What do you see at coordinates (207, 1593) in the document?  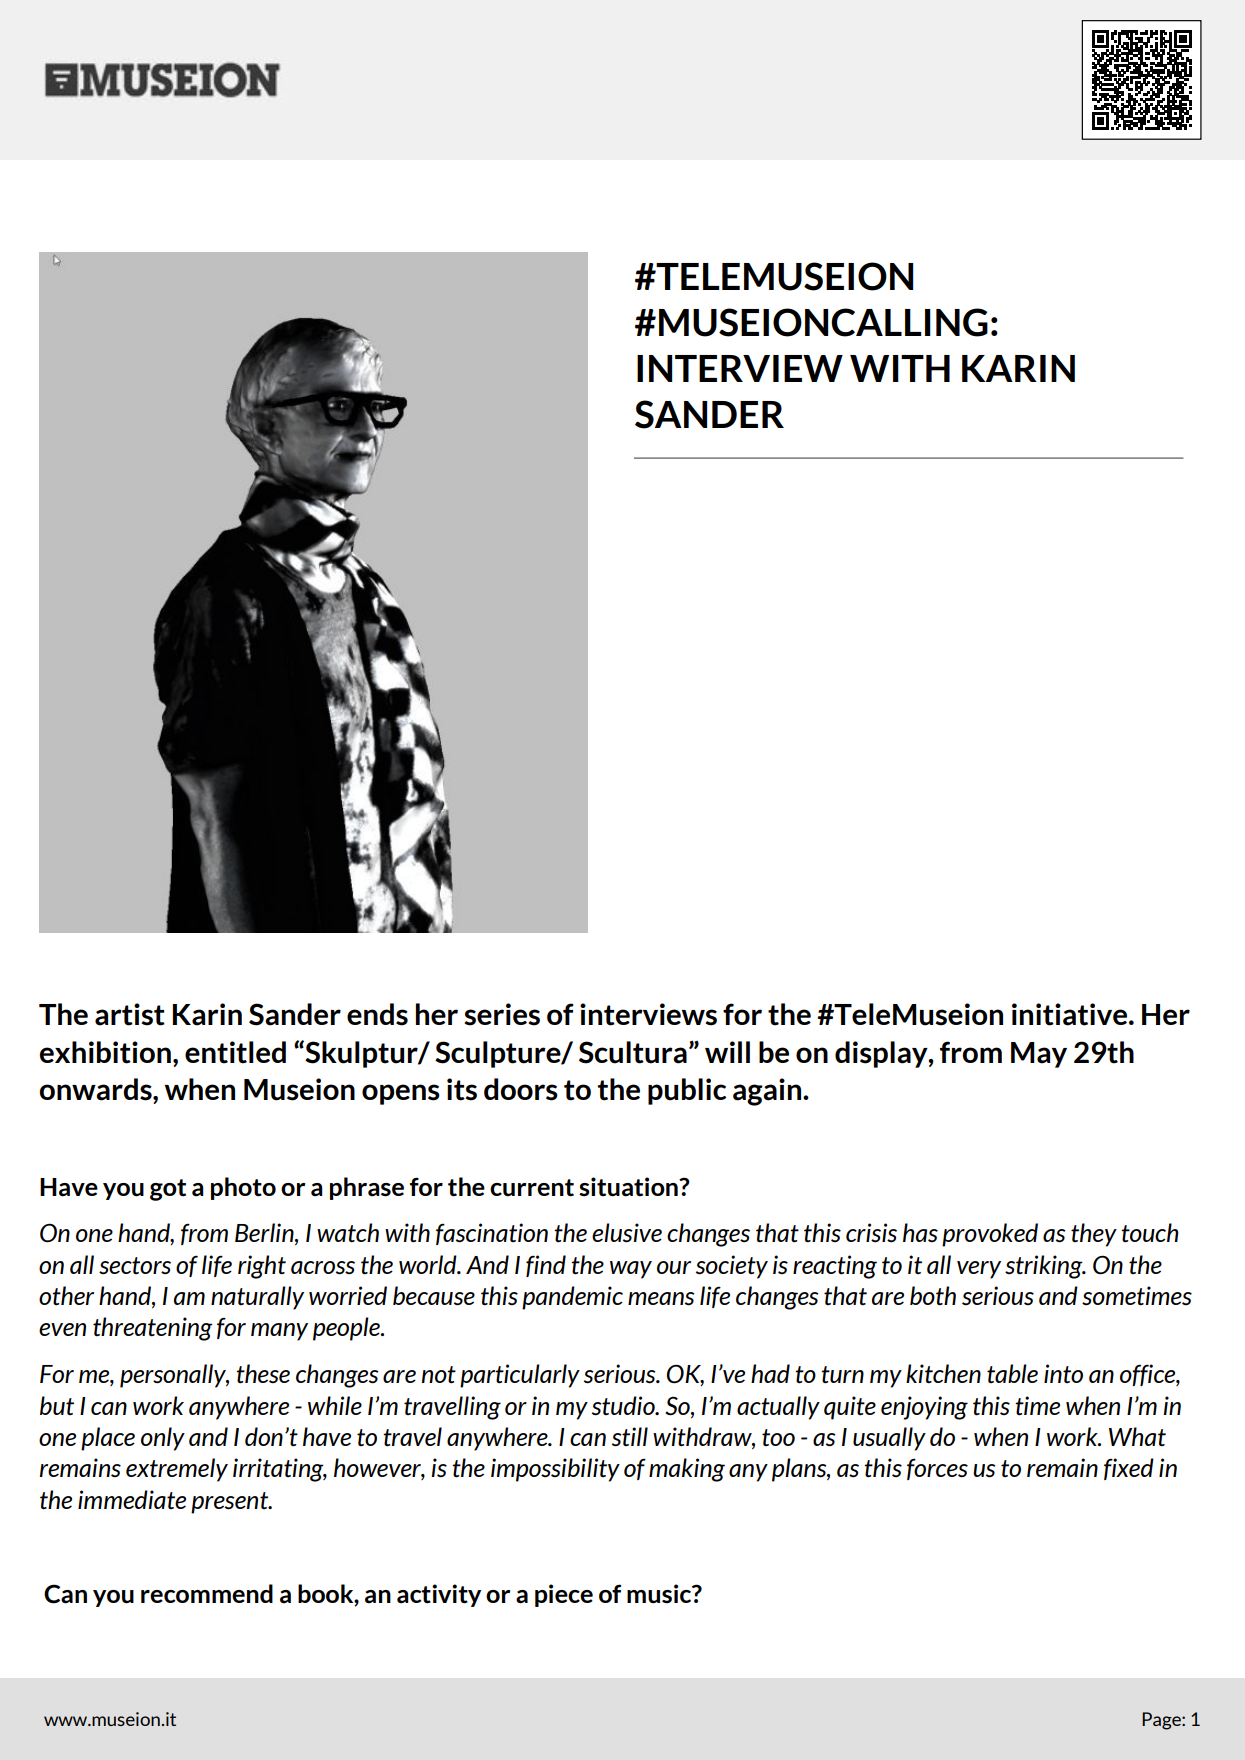 I see `recommend` at bounding box center [207, 1593].
